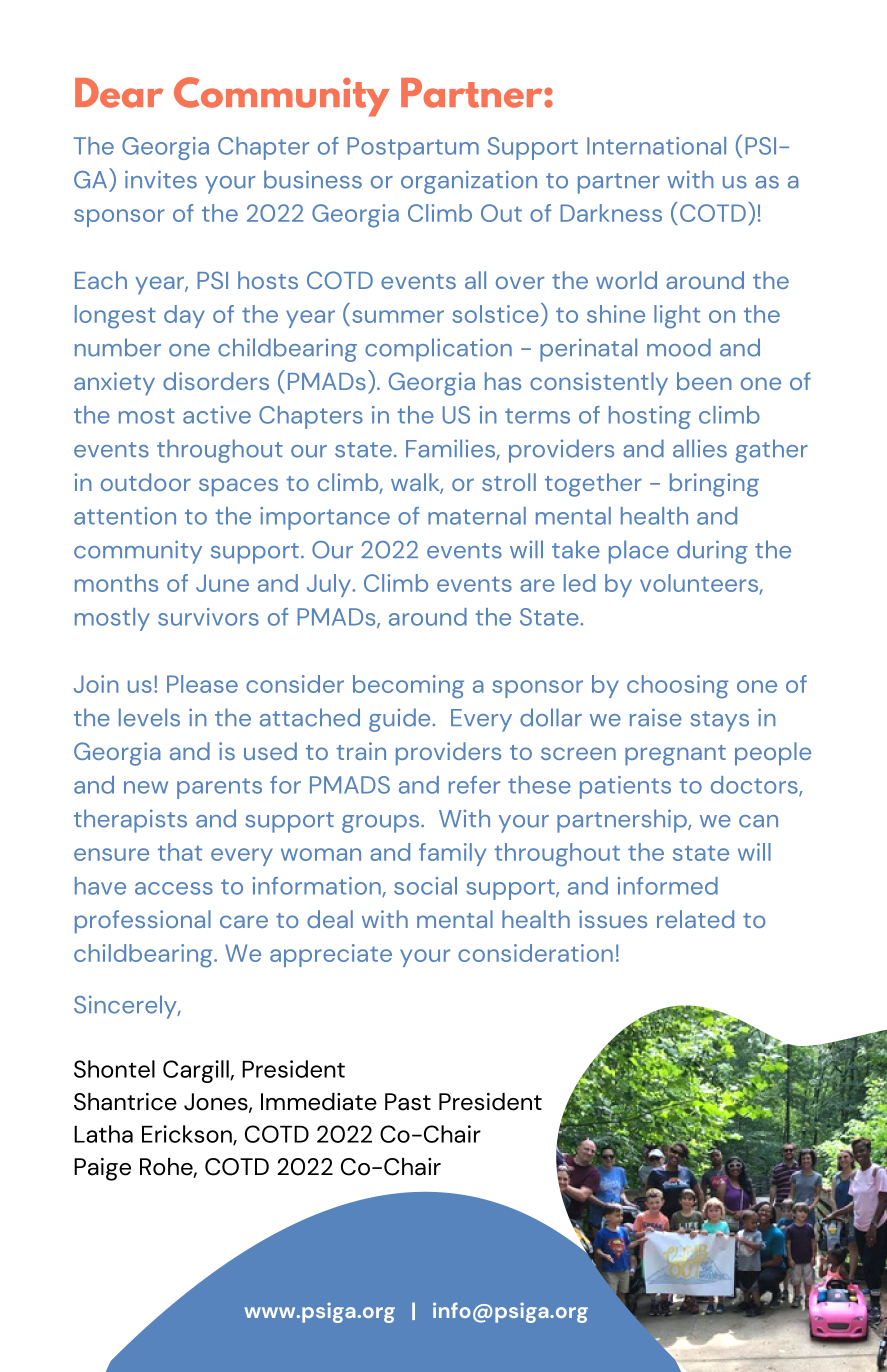 The image size is (887, 1372). Describe the element at coordinates (188, 1135) in the screenshot. I see `Erickson` at that location.
